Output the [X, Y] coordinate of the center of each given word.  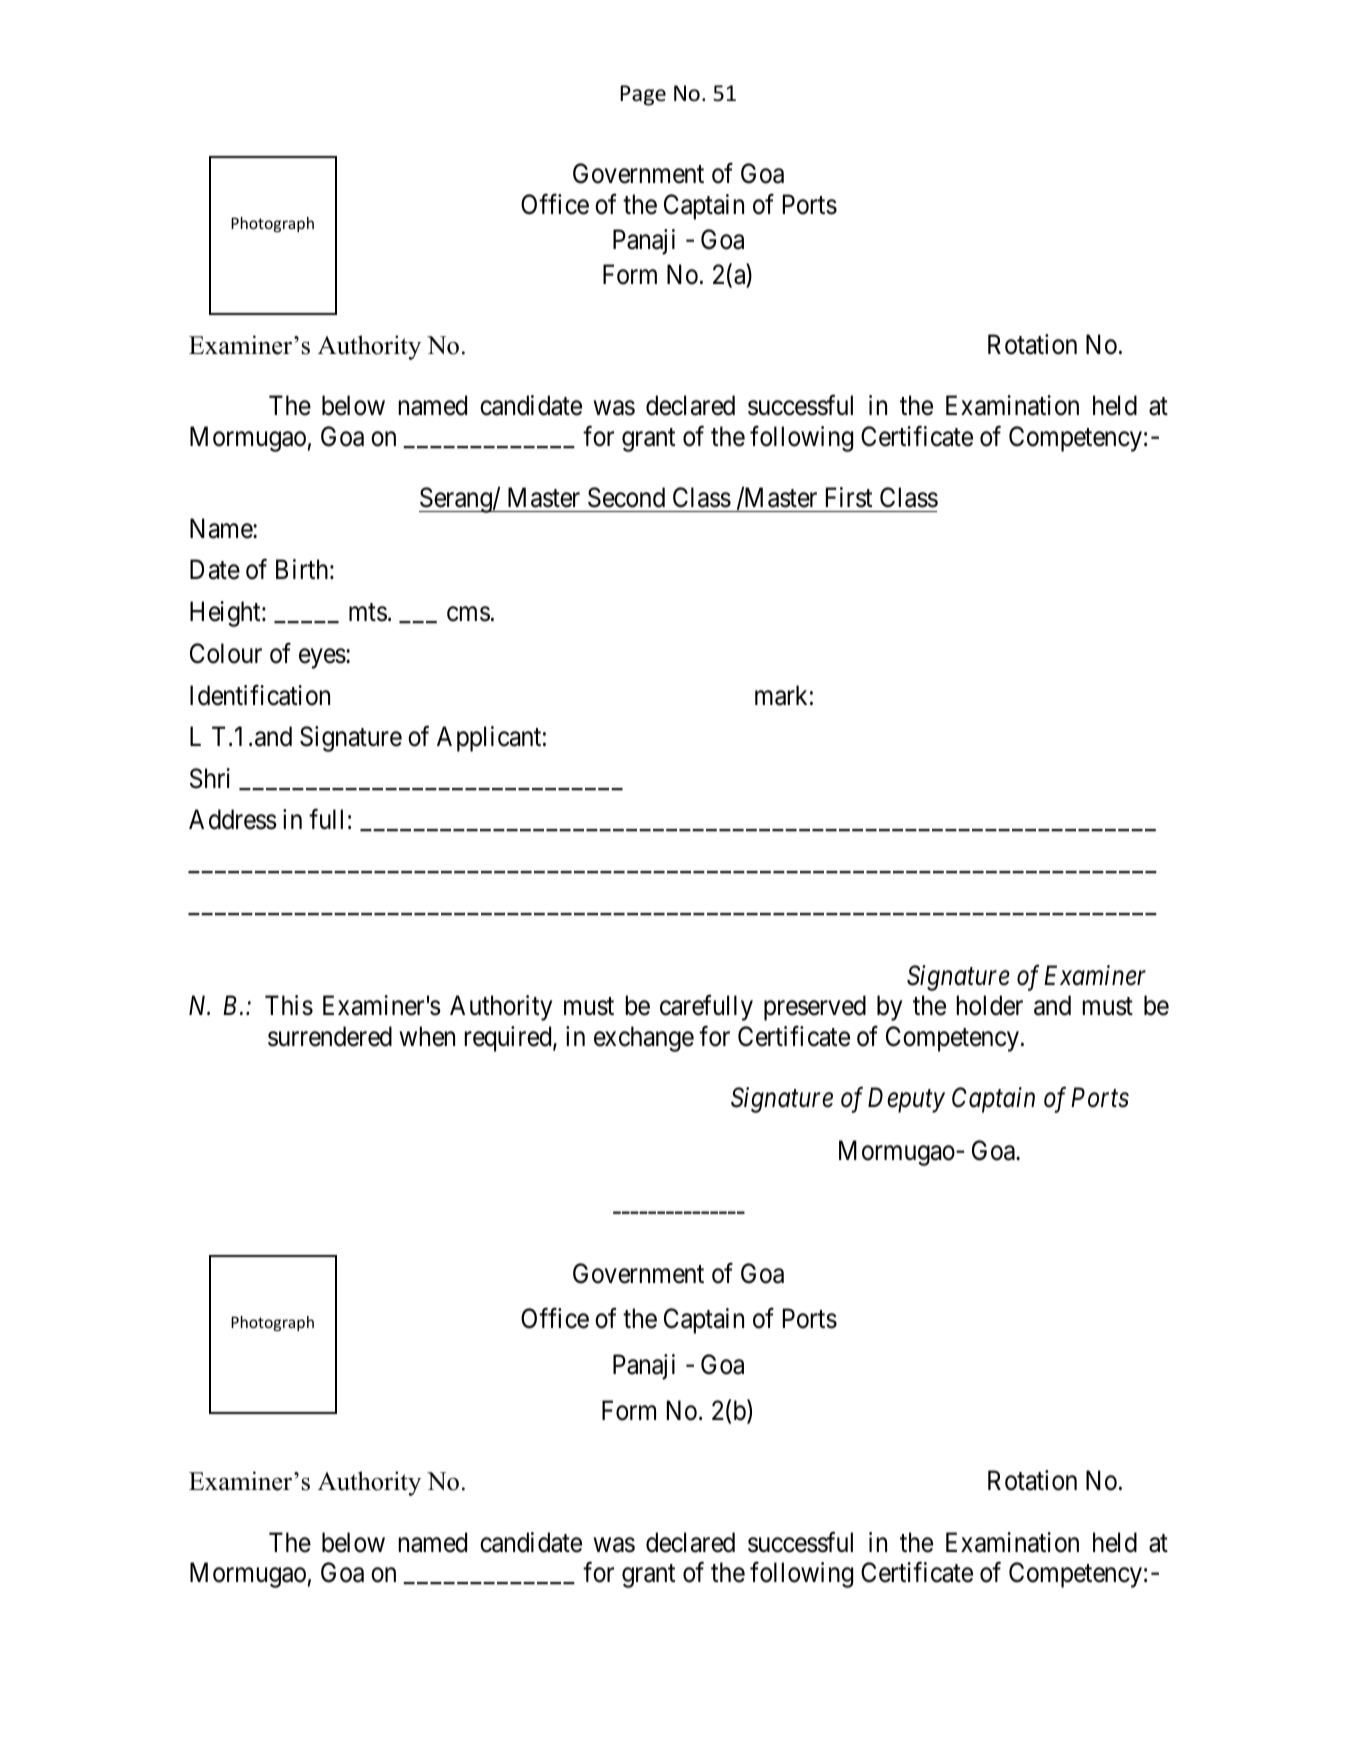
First [849, 497]
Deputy [906, 1100]
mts [368, 613]
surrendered [330, 1036]
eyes [322, 659]
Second [626, 497]
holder [990, 1005]
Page [643, 95]
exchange [644, 1039]
